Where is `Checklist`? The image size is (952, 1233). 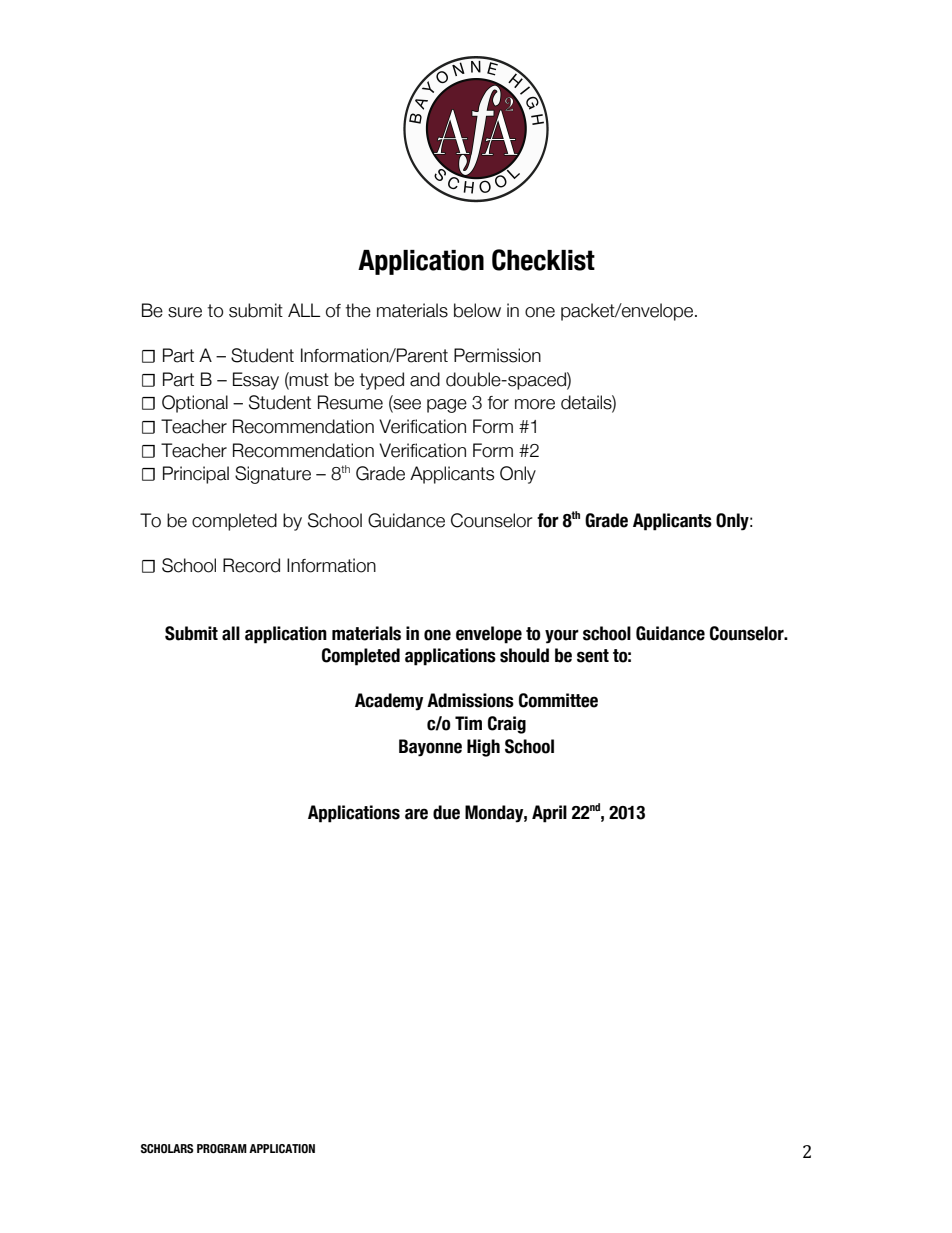 Checklist is located at coordinates (543, 260).
